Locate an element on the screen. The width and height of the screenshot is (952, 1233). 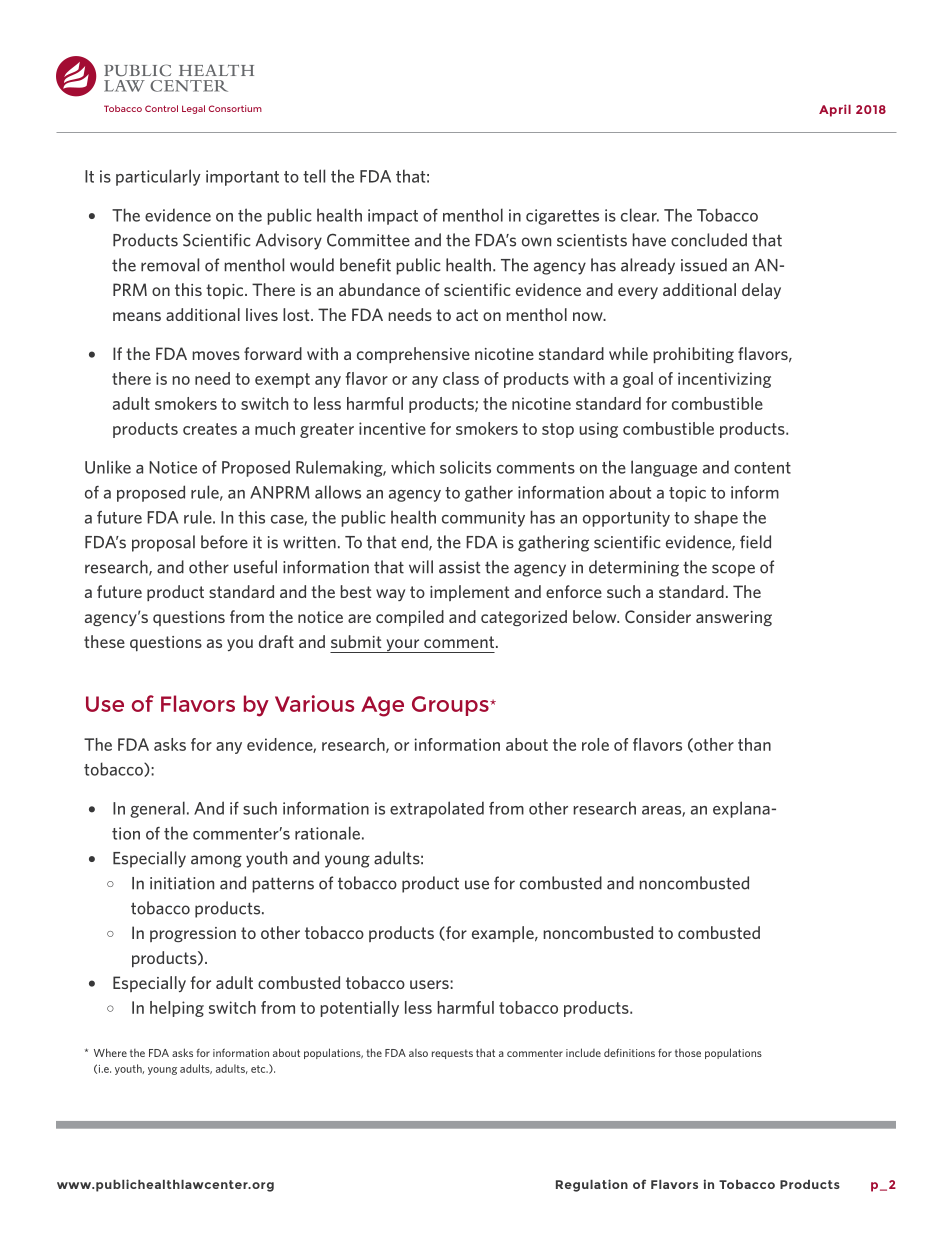
April is located at coordinates (835, 110).
